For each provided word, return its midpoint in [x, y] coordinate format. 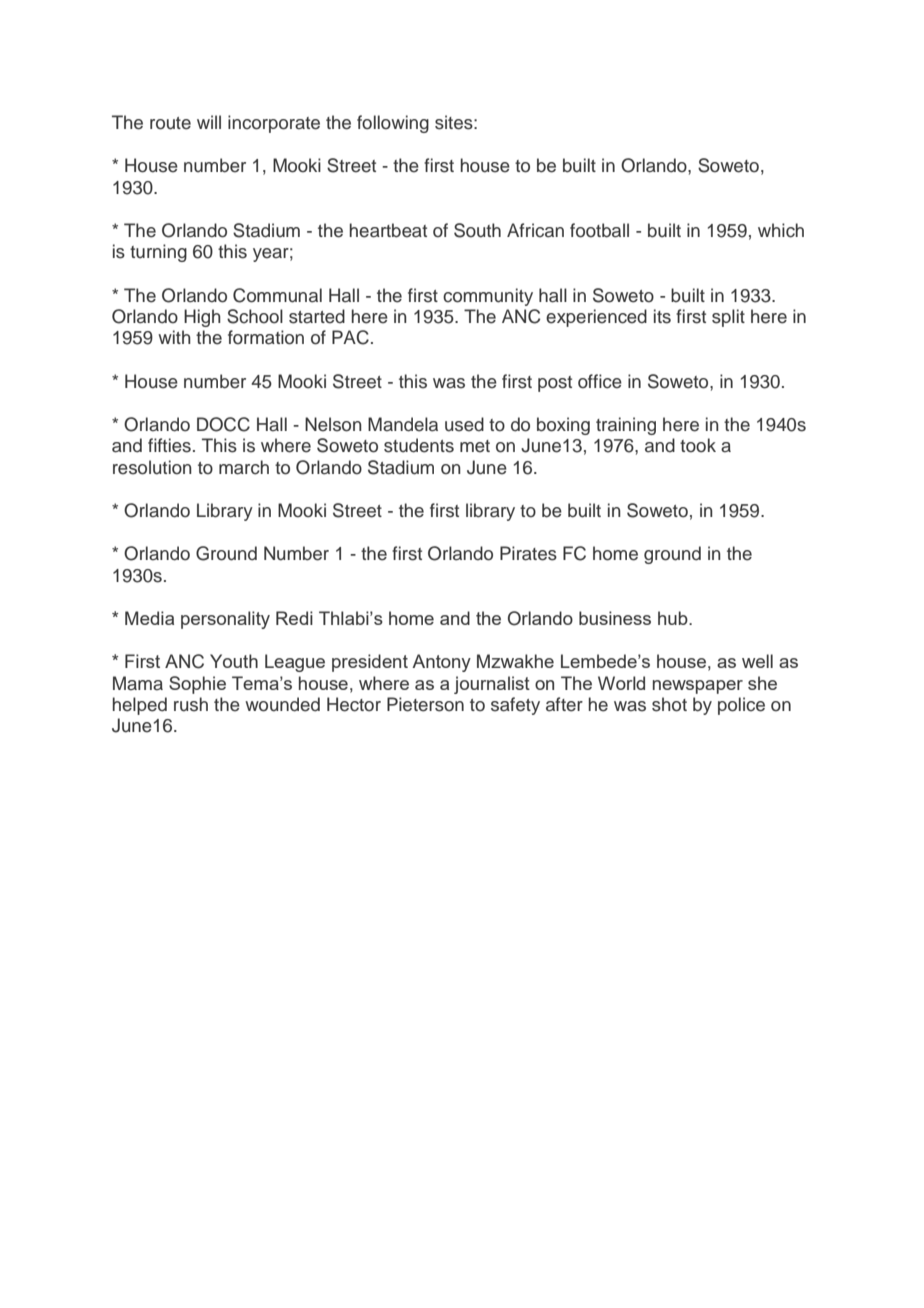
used [464, 424]
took [698, 445]
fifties [169, 445]
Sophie [197, 685]
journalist [492, 685]
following [393, 124]
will [209, 122]
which [781, 230]
